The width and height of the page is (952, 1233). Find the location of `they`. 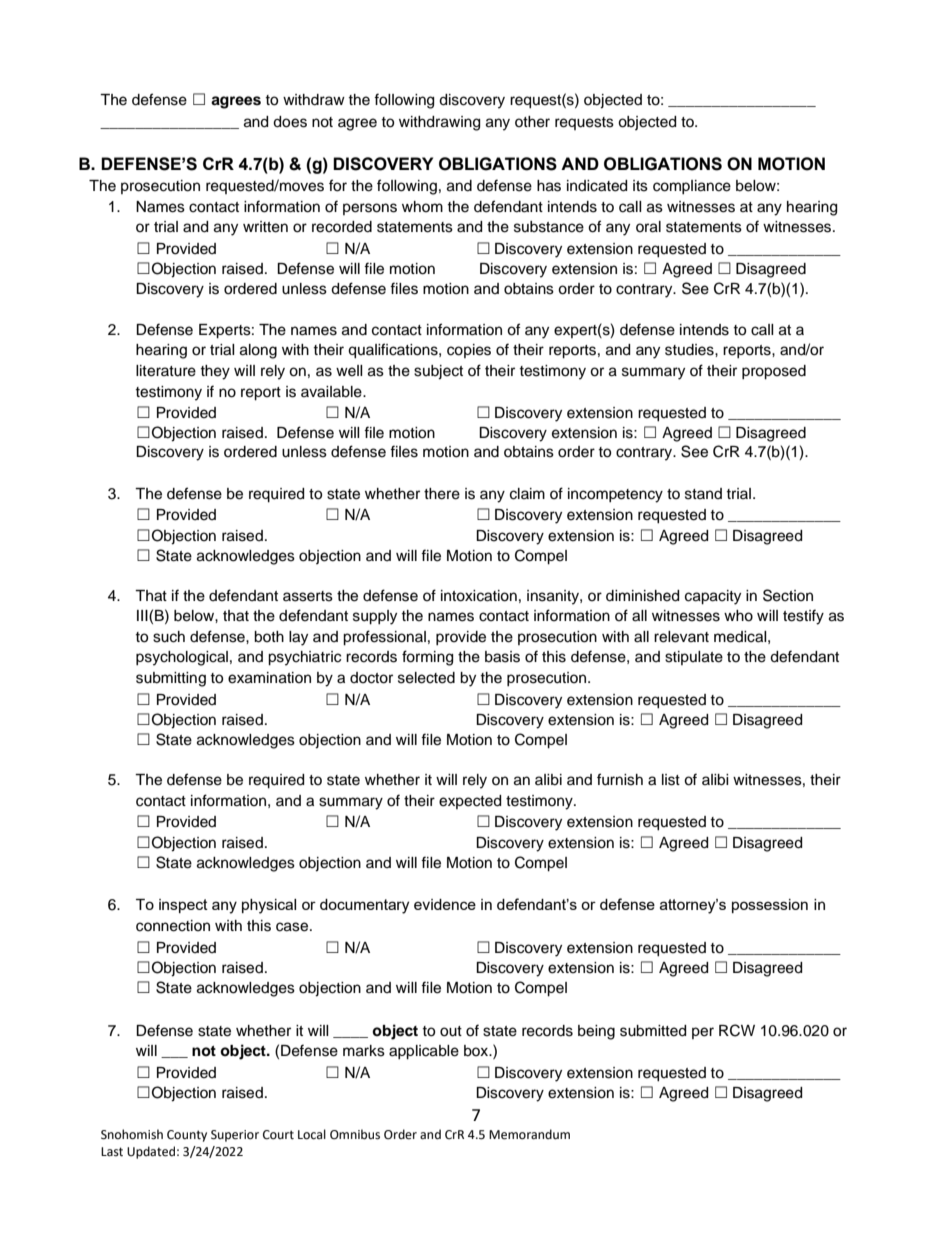

they is located at coordinates (215, 372).
